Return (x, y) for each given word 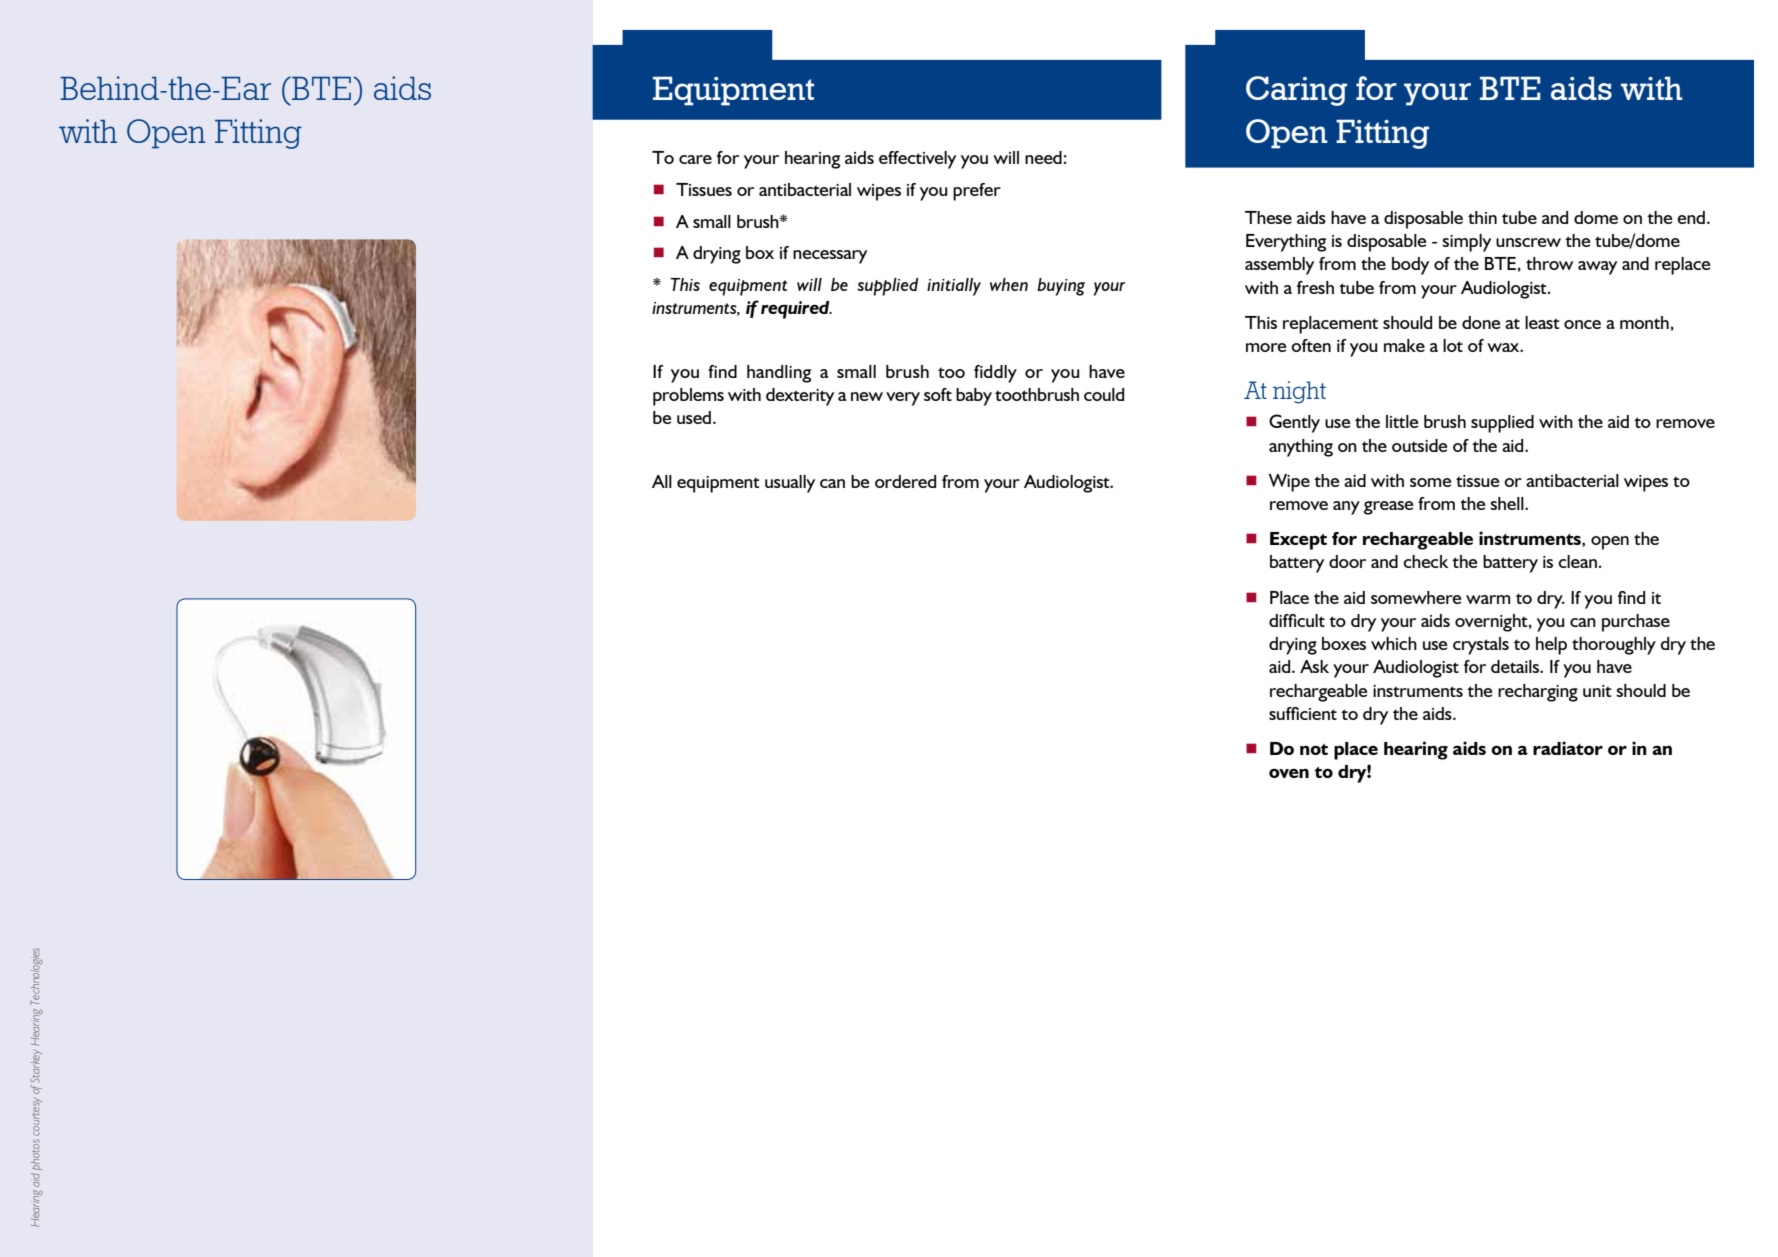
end (1691, 217)
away (1597, 268)
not (1314, 749)
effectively (917, 160)
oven (1289, 773)
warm (1488, 599)
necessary (830, 257)
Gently (1294, 423)
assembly (1279, 266)
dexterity (800, 397)
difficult (1297, 620)
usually (790, 484)
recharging (1538, 693)
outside (1419, 445)
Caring (1296, 91)
